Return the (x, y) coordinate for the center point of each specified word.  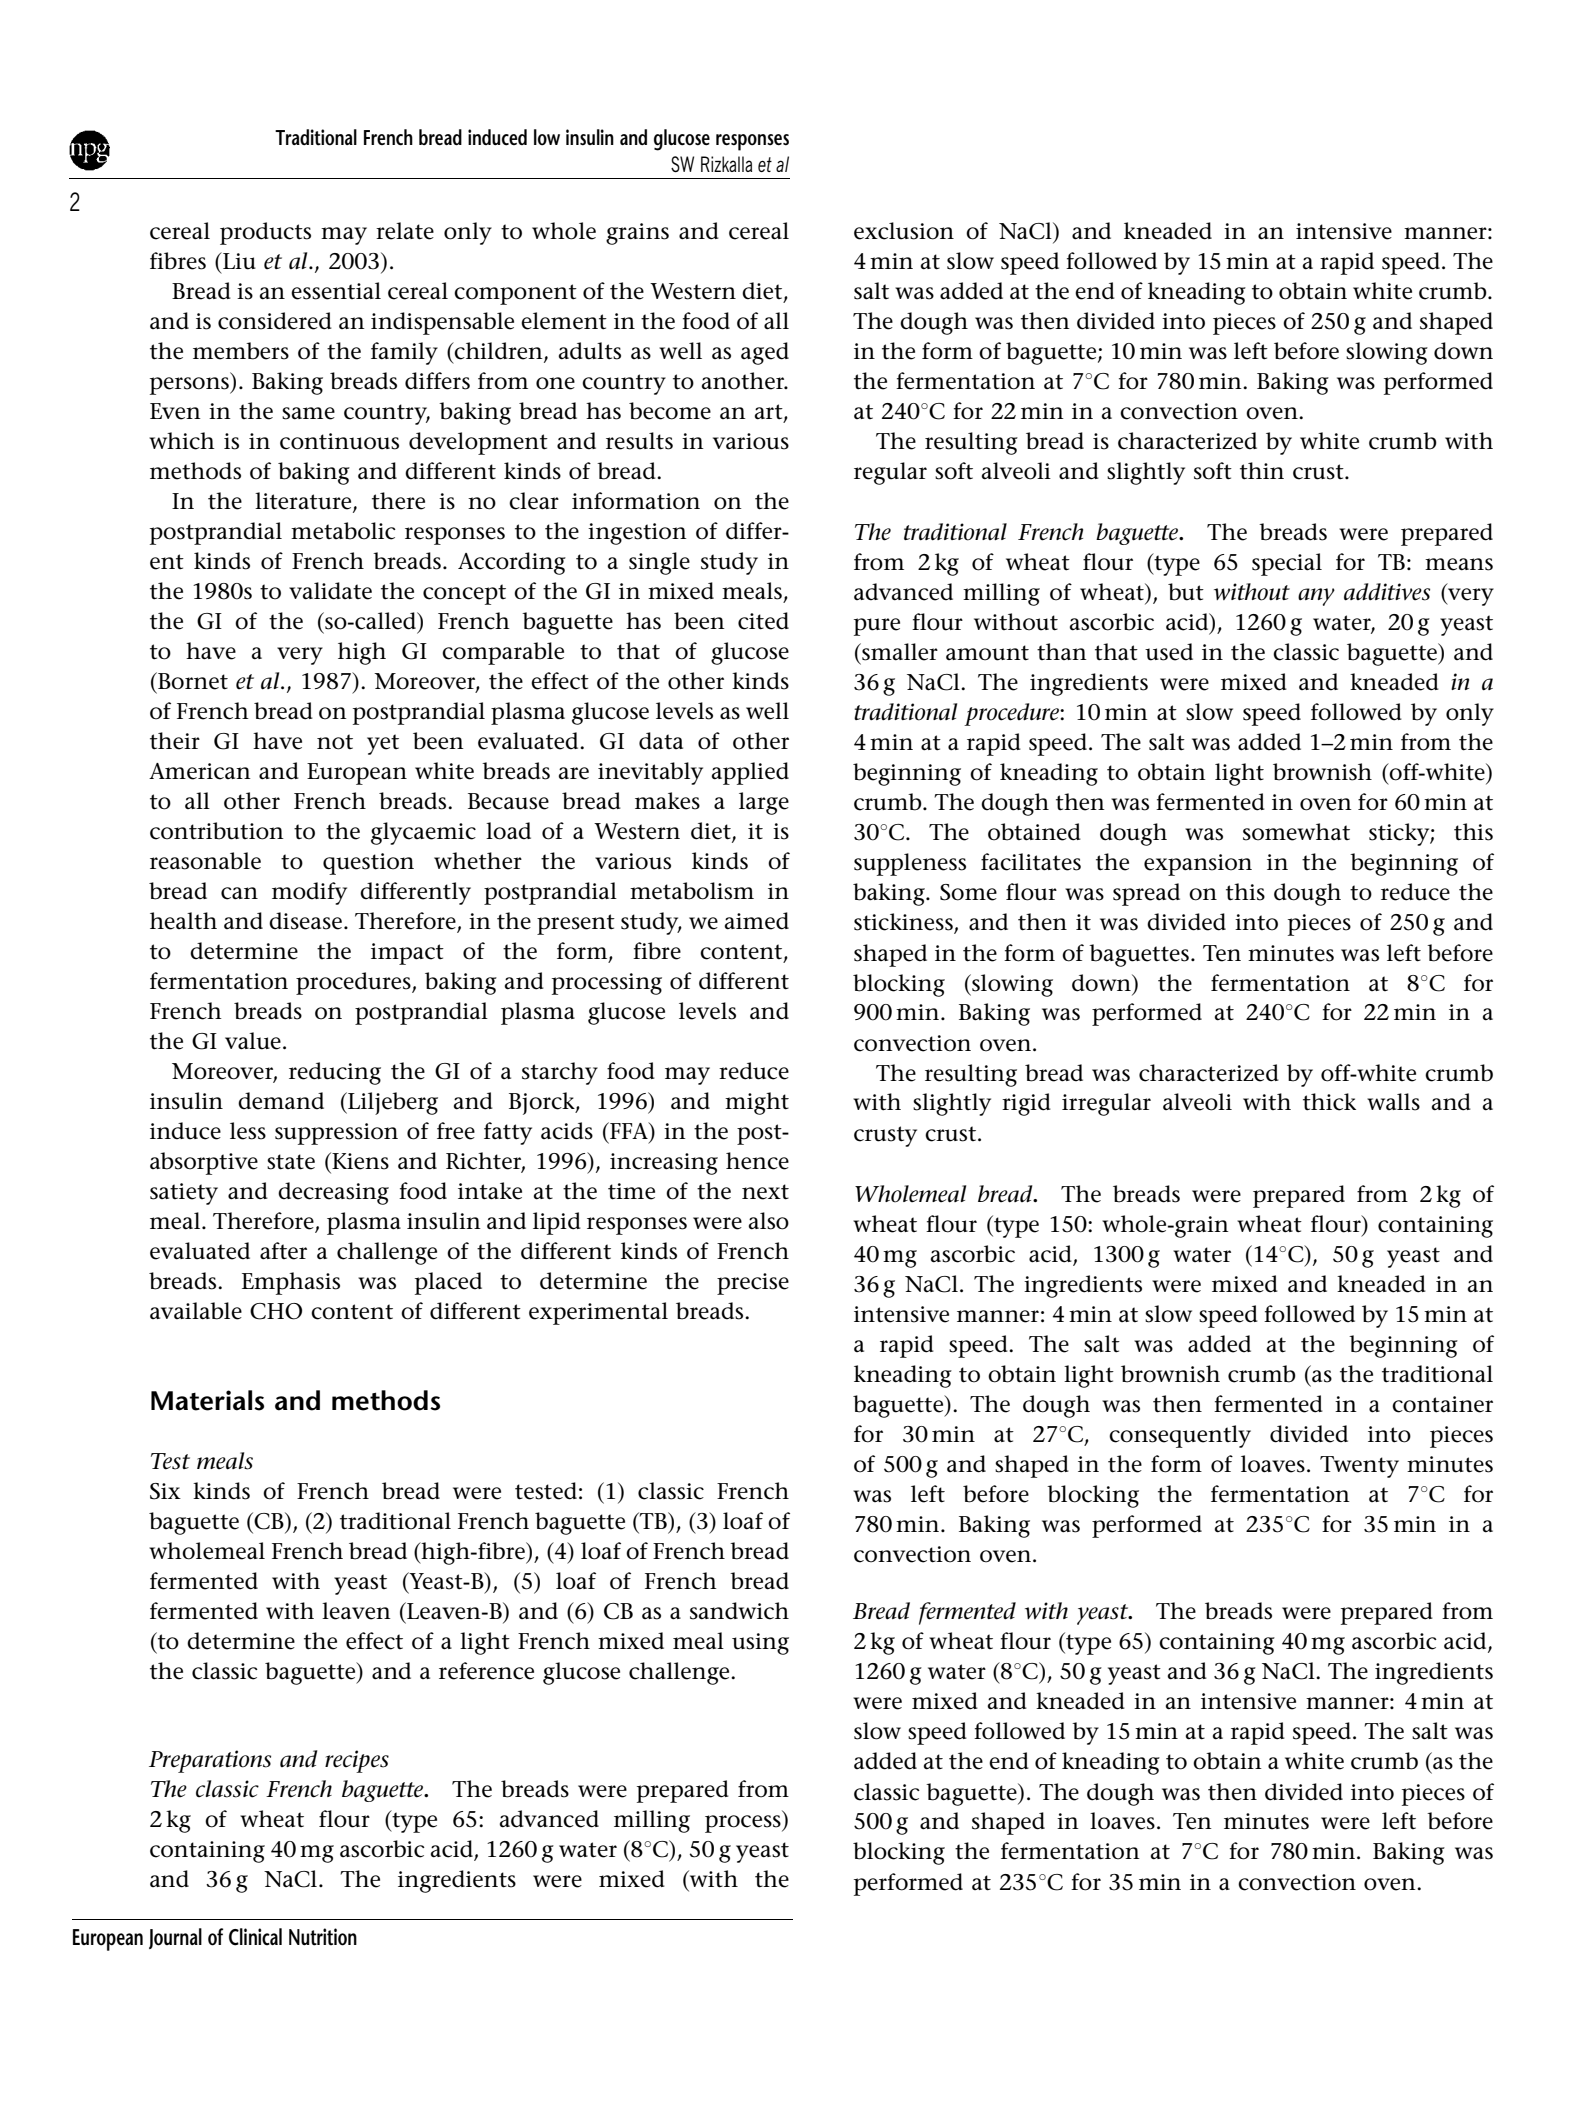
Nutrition (323, 1937)
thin (1262, 471)
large (764, 803)
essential (336, 291)
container (1442, 1404)
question (368, 864)
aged (765, 353)
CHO (276, 1311)
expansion (1198, 865)
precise (753, 1284)
